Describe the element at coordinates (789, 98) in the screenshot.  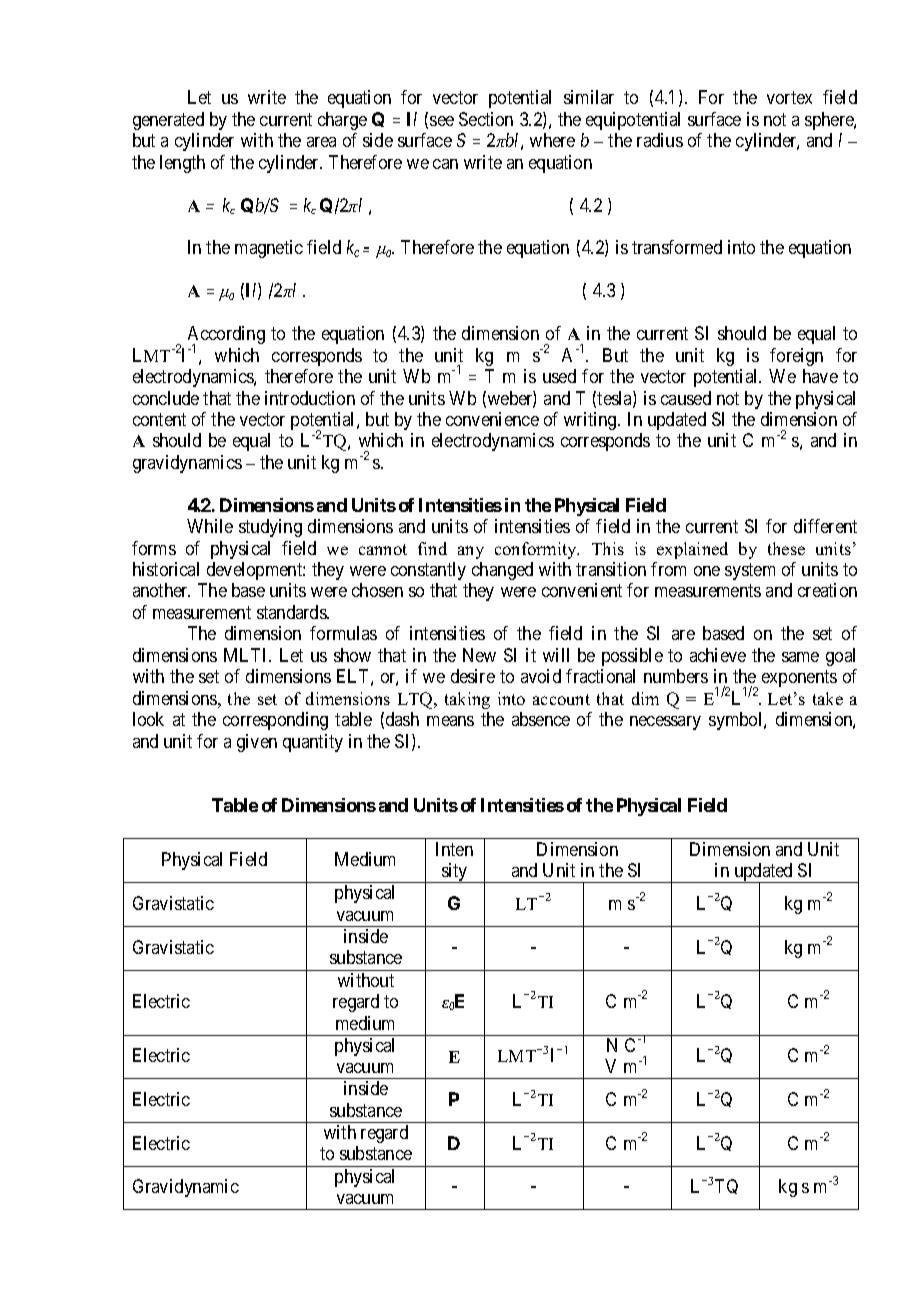
I see `vortex` at that location.
